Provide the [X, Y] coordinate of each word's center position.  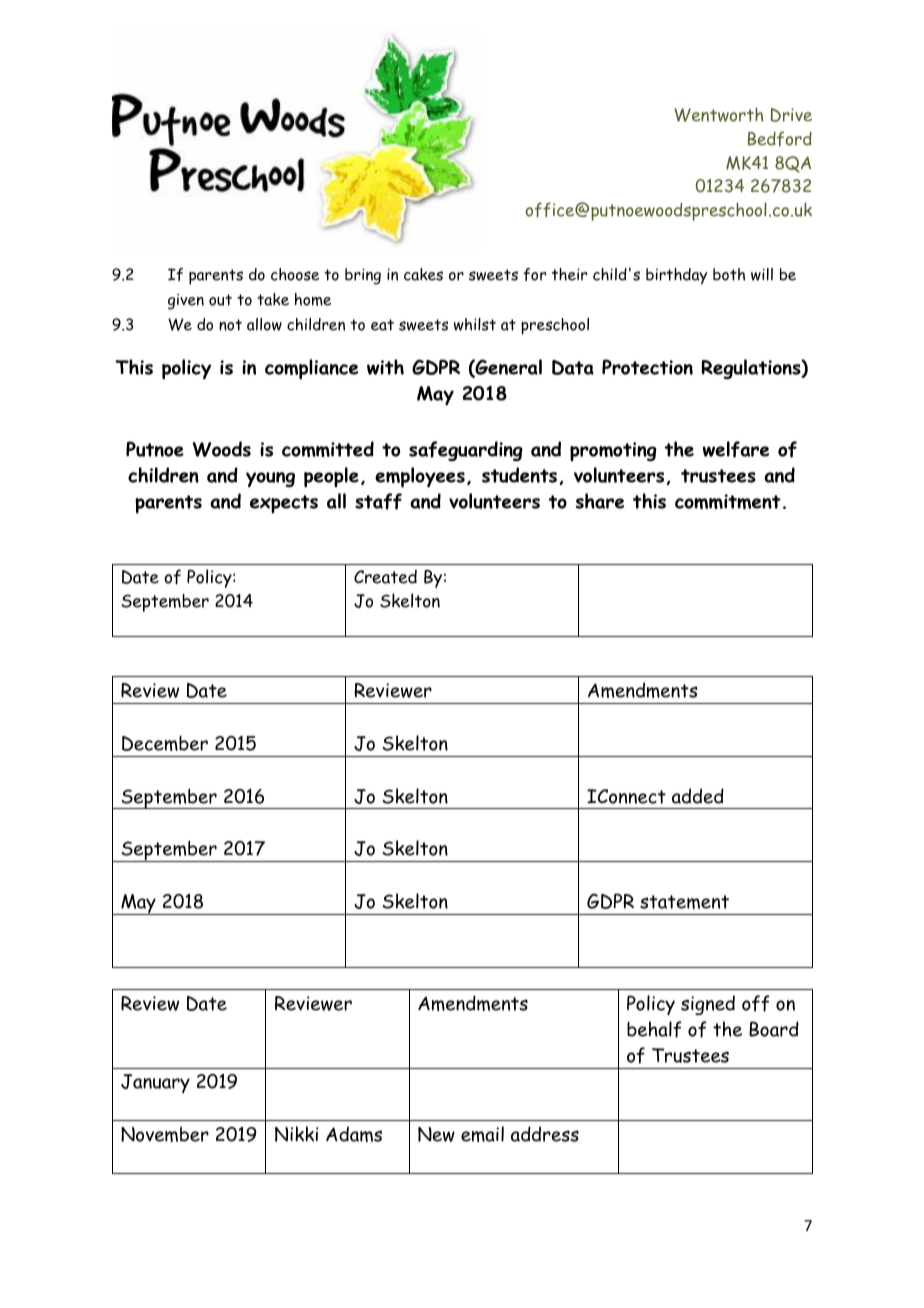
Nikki [297, 1134]
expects [284, 504]
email [482, 1134]
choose [295, 274]
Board [774, 1029]
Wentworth [718, 114]
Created [385, 577]
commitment [728, 501]
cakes [423, 274]
